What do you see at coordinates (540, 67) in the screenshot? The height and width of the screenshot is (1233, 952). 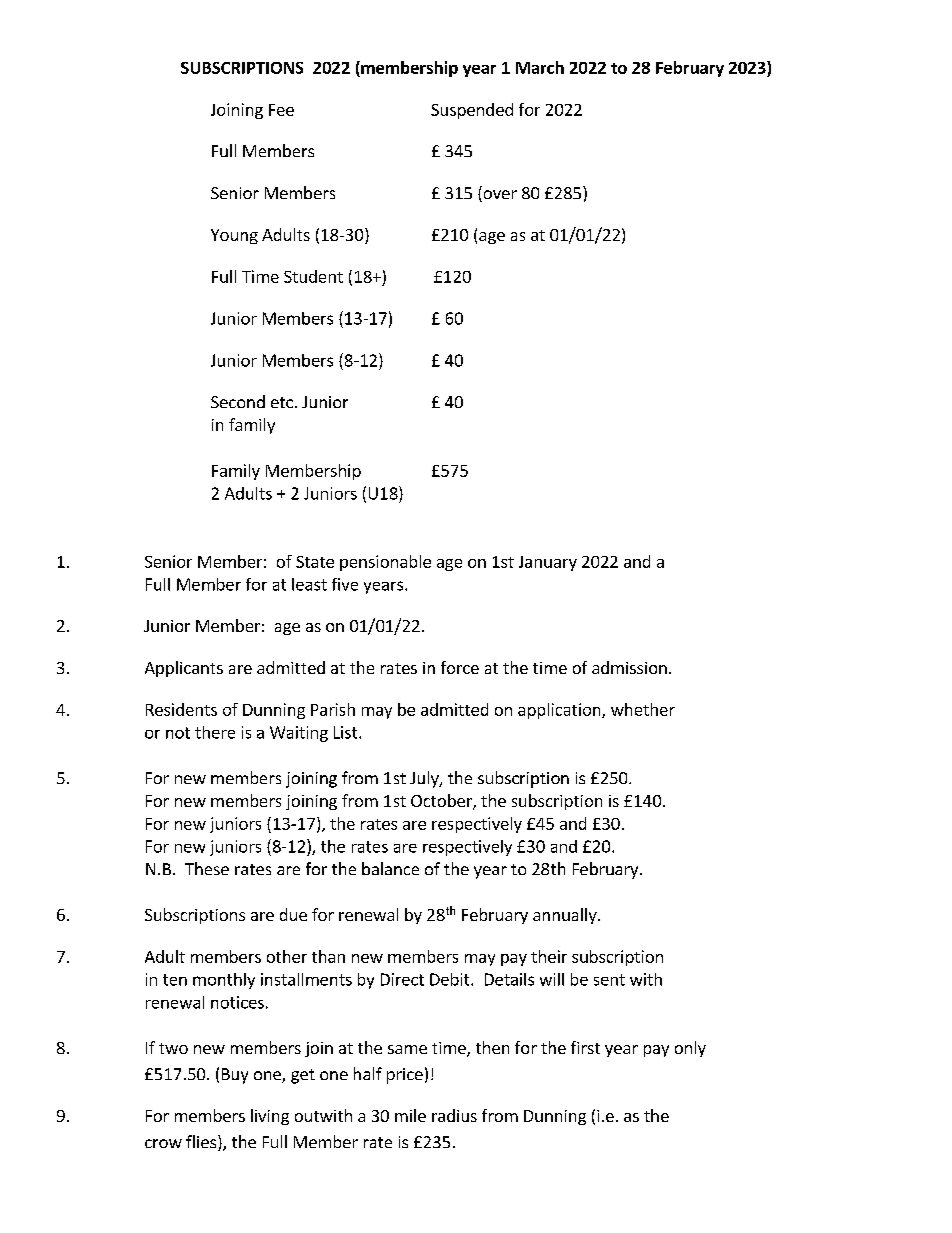 I see `March` at bounding box center [540, 67].
